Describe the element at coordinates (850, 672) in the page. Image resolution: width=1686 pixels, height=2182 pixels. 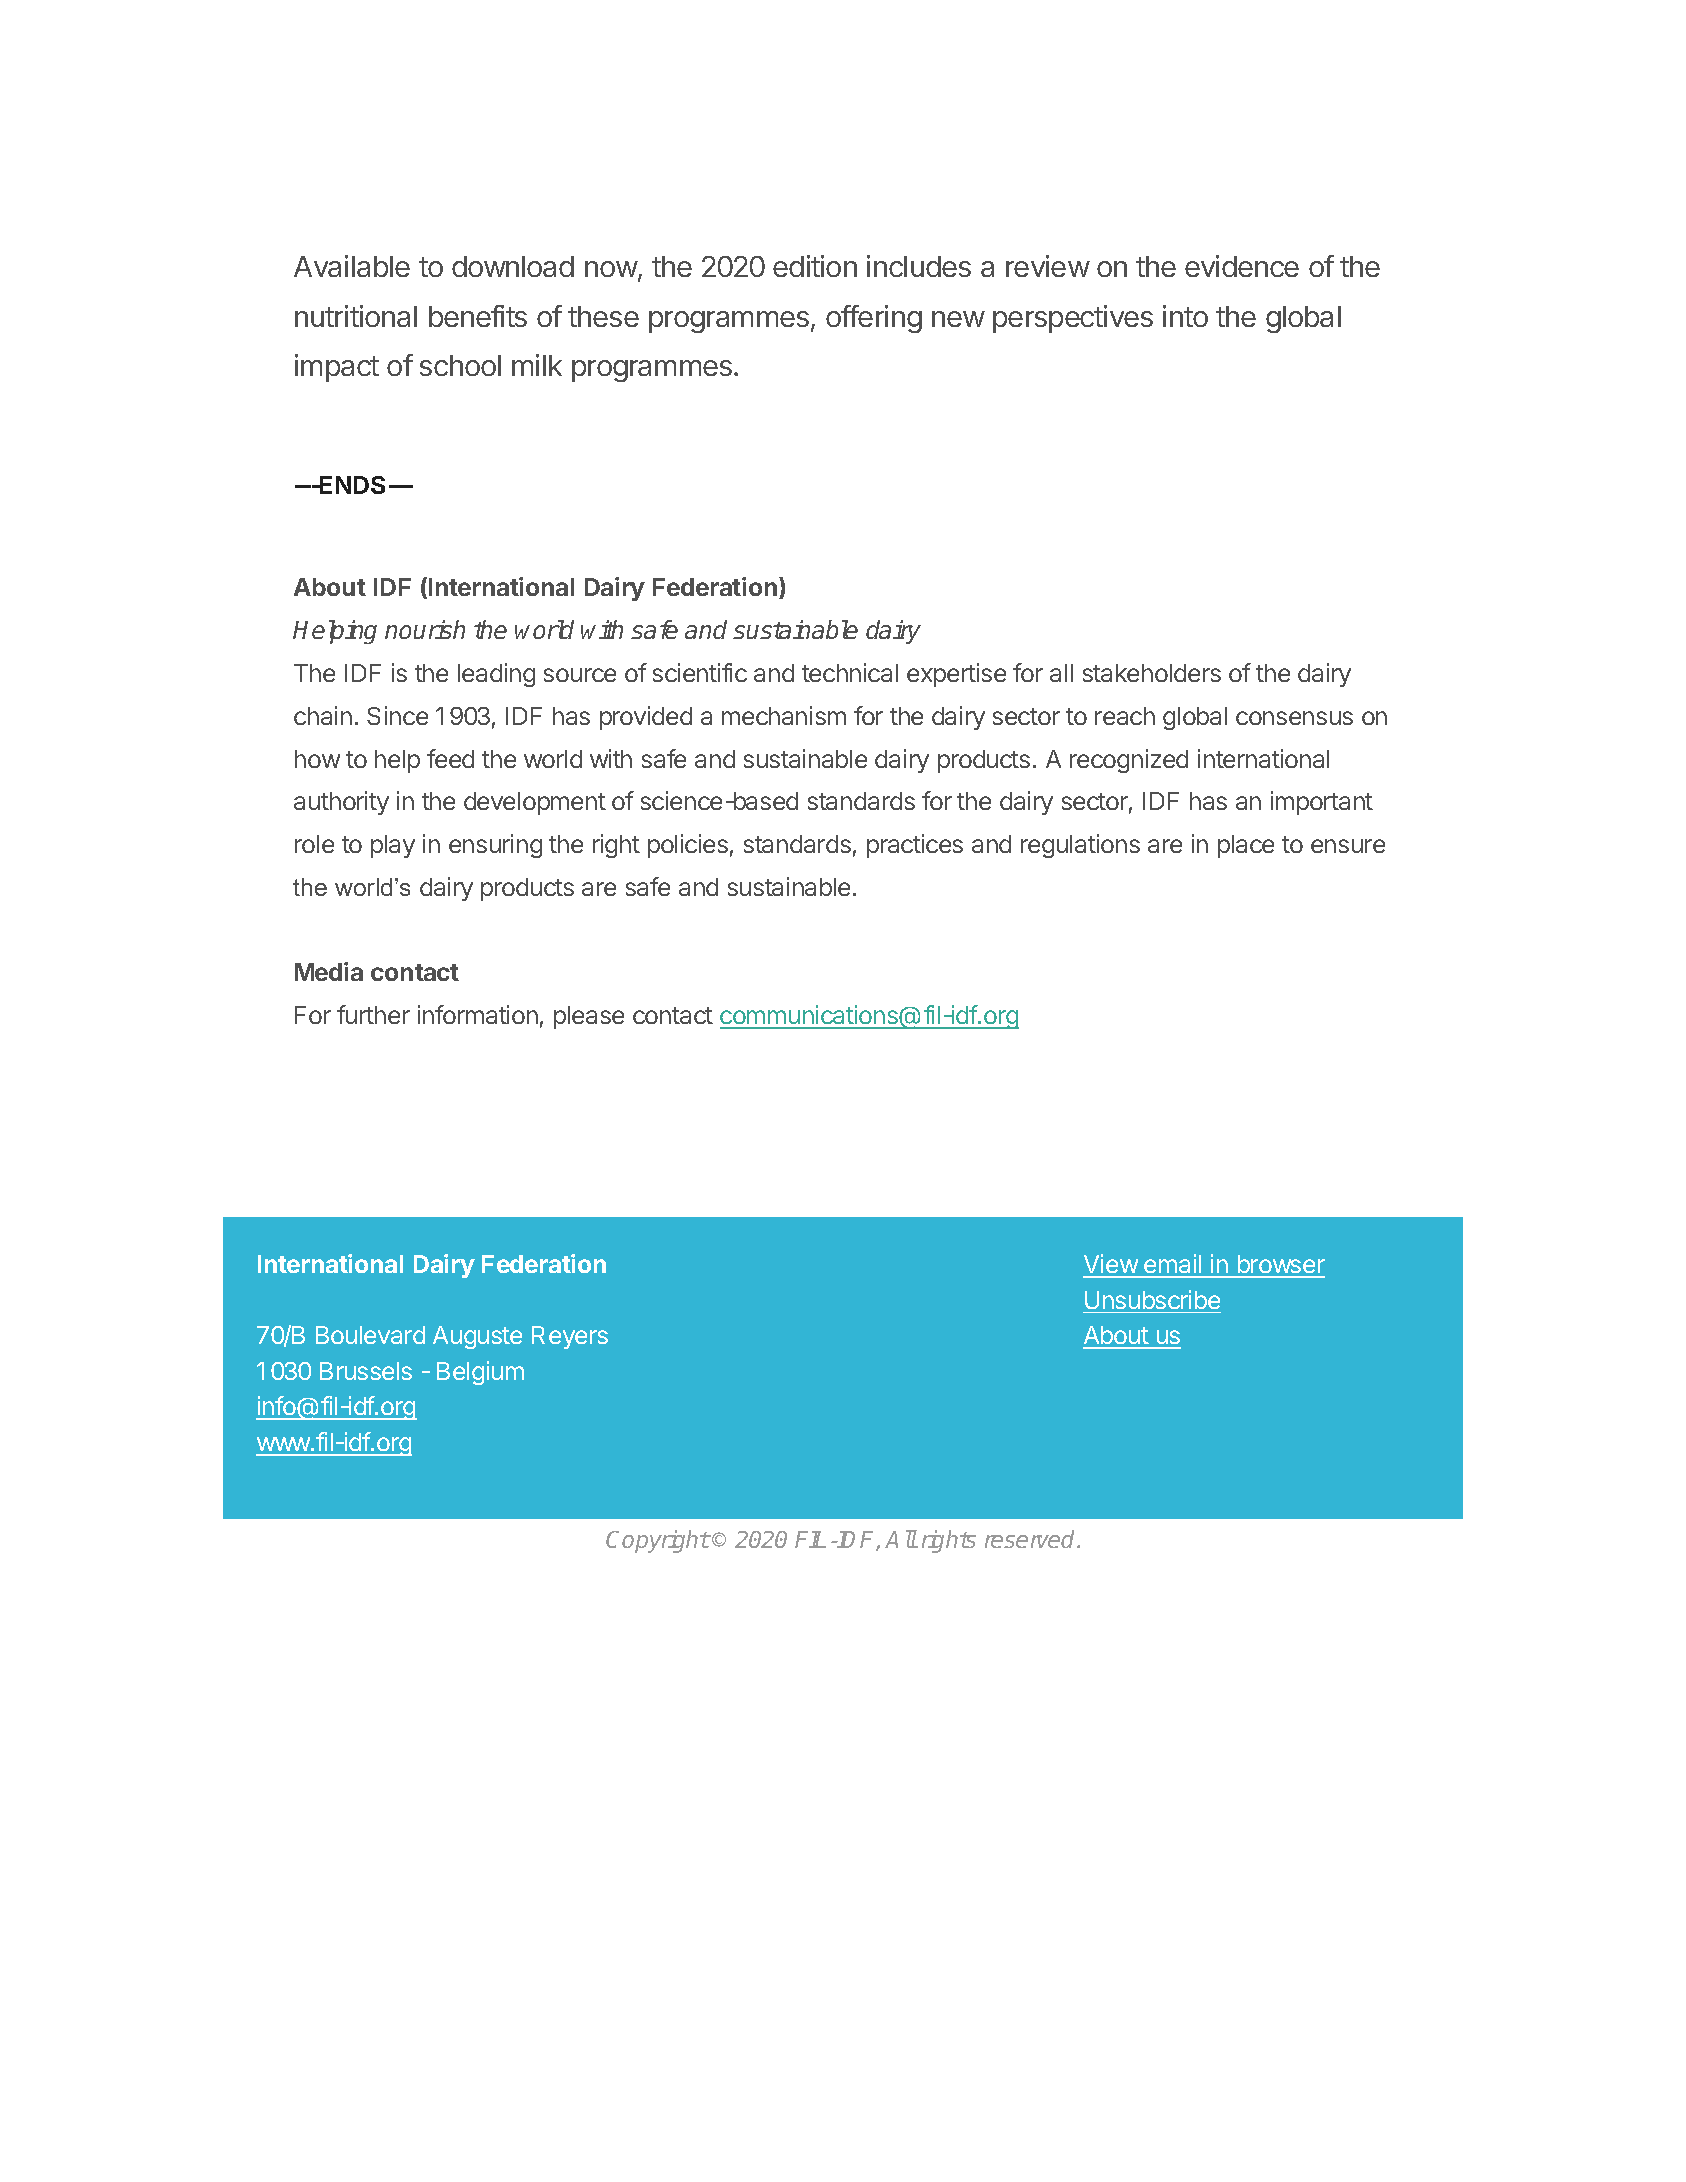
I see `technical` at that location.
